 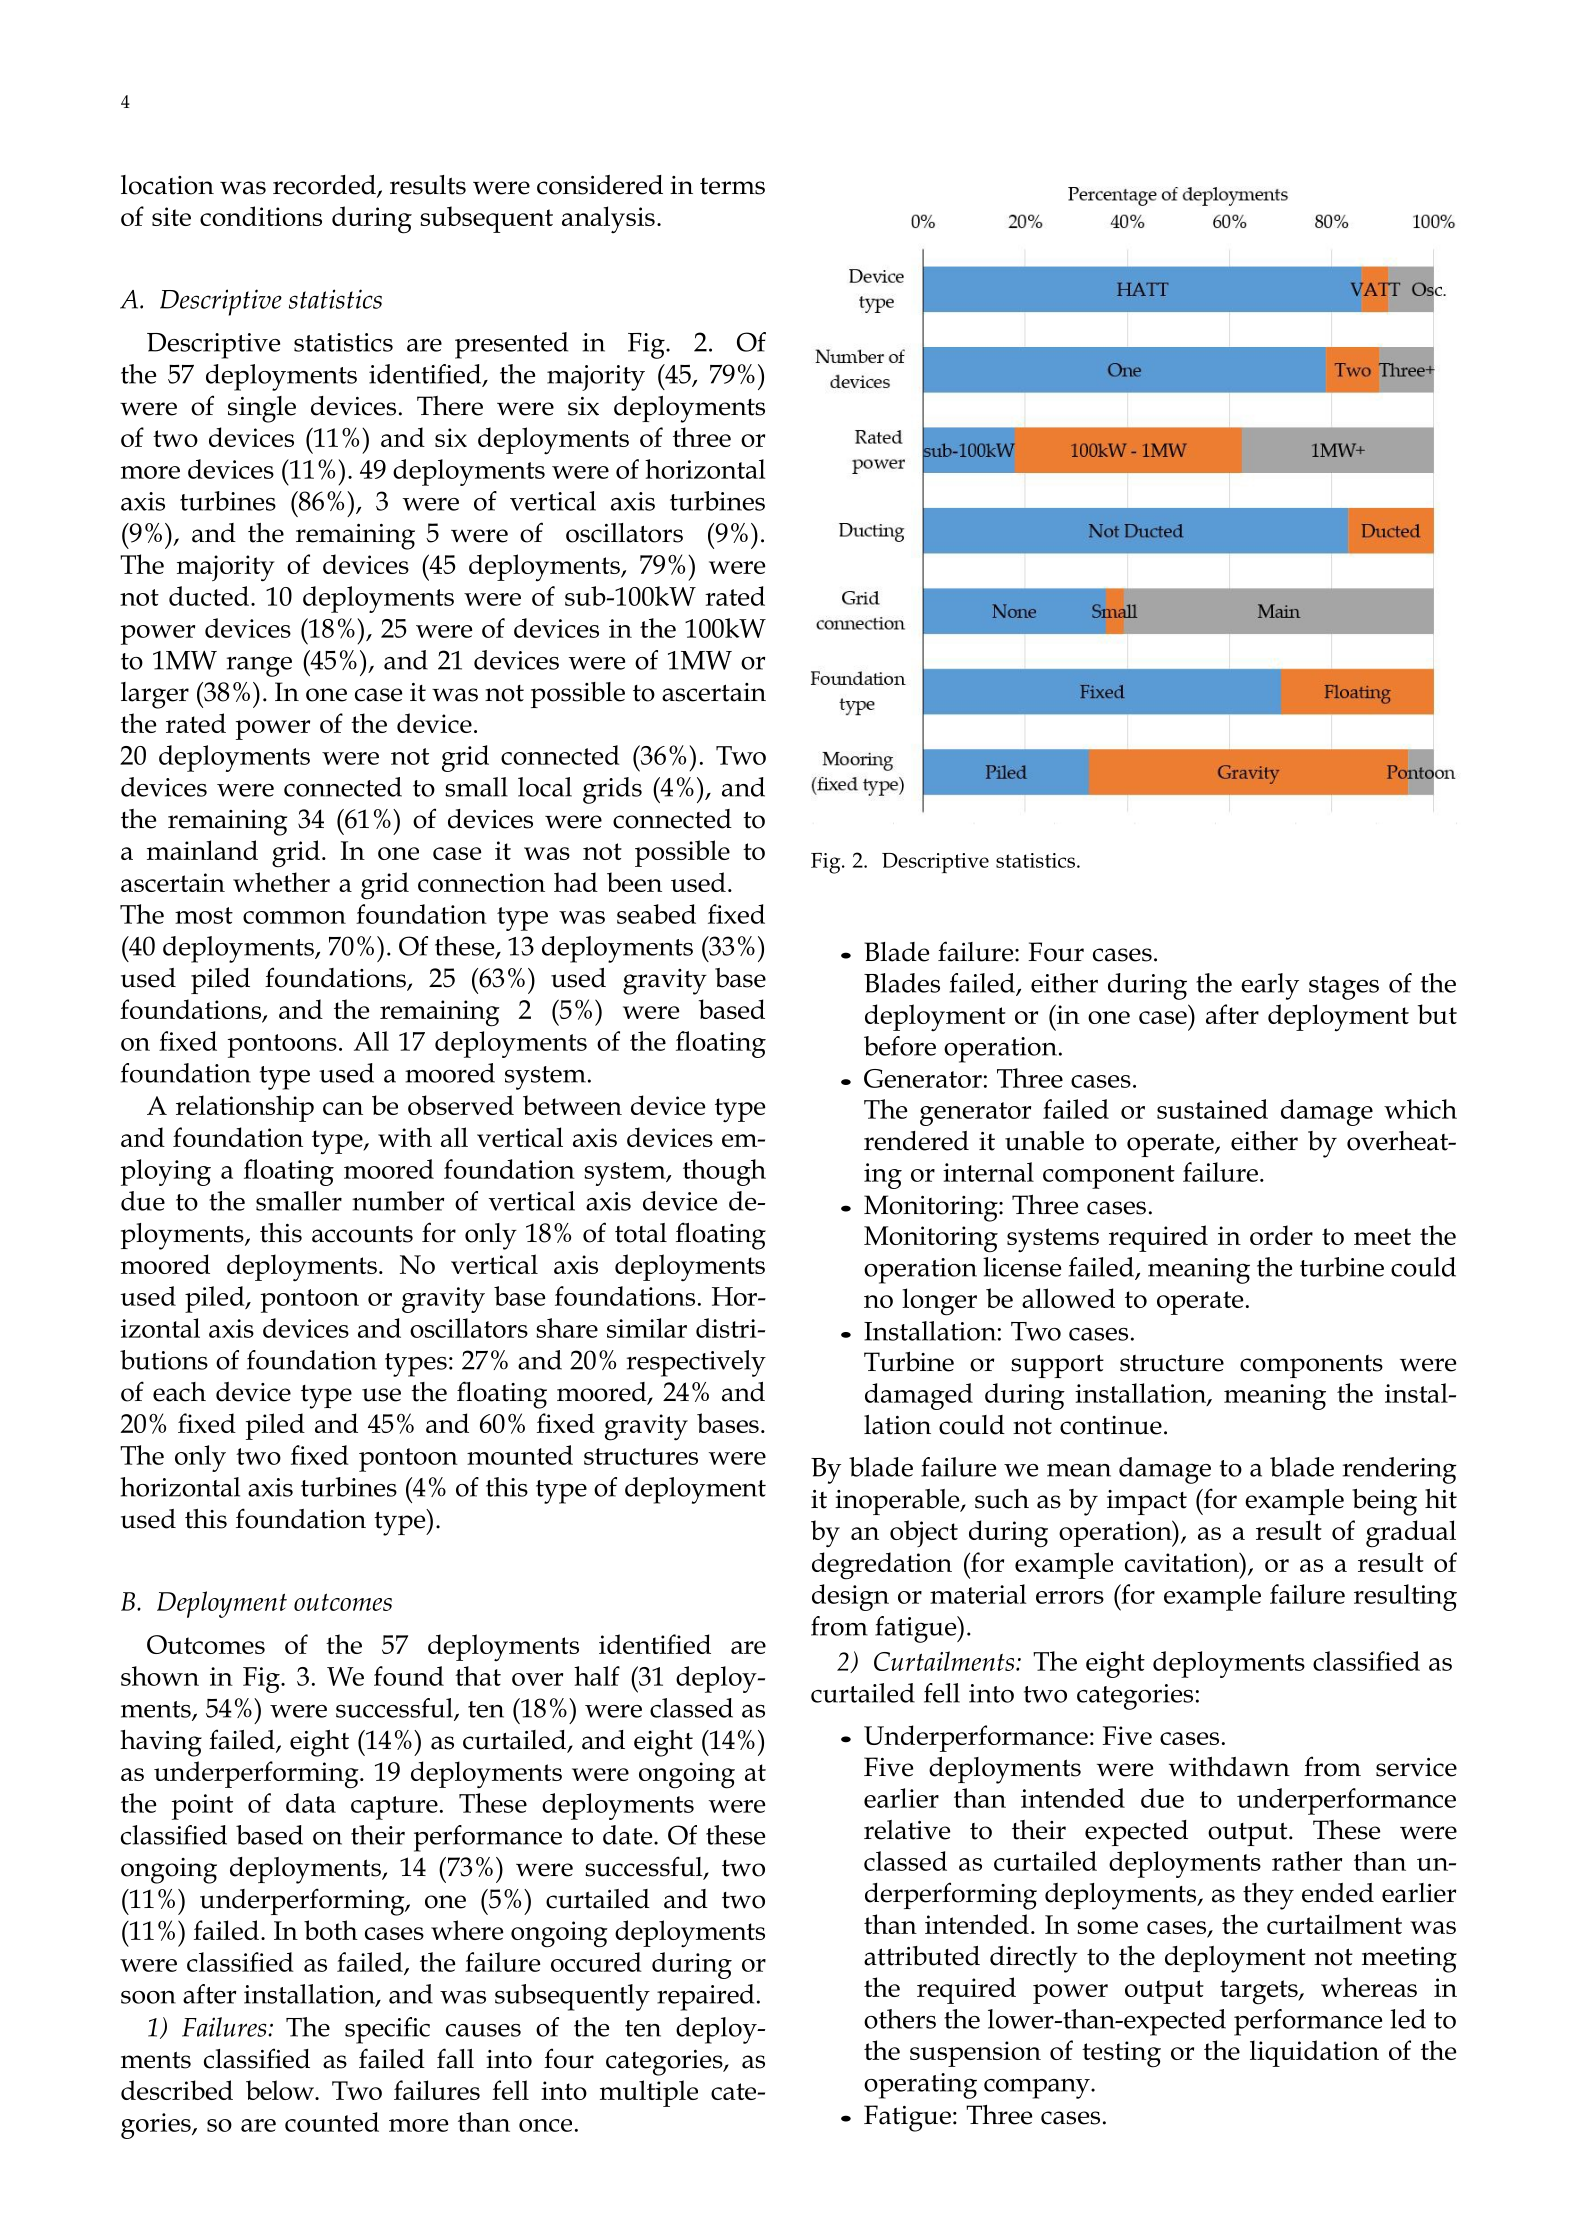 I want to click on though, so click(x=724, y=1172).
